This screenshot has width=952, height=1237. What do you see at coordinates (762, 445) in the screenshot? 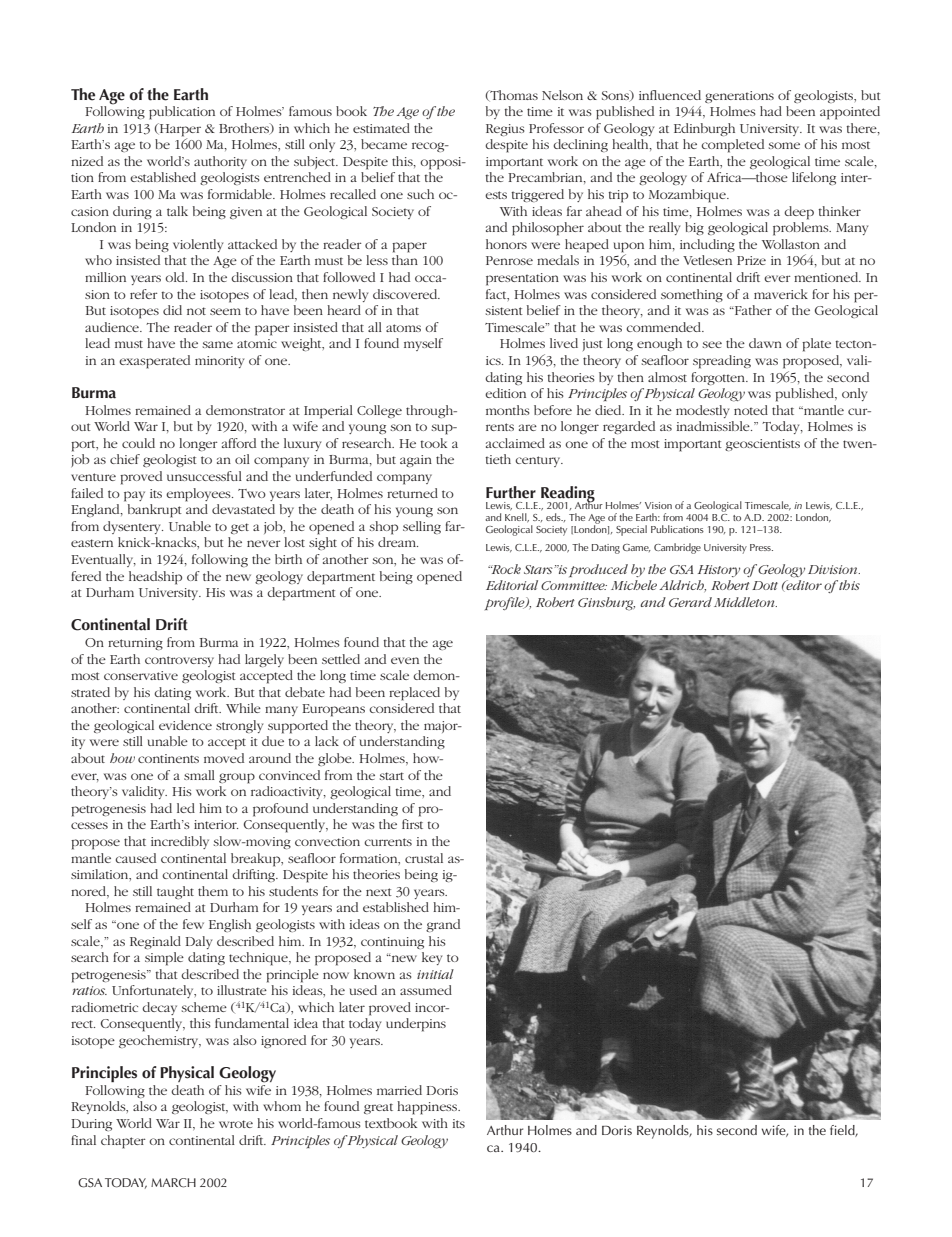
I see `geoscientists` at bounding box center [762, 445].
